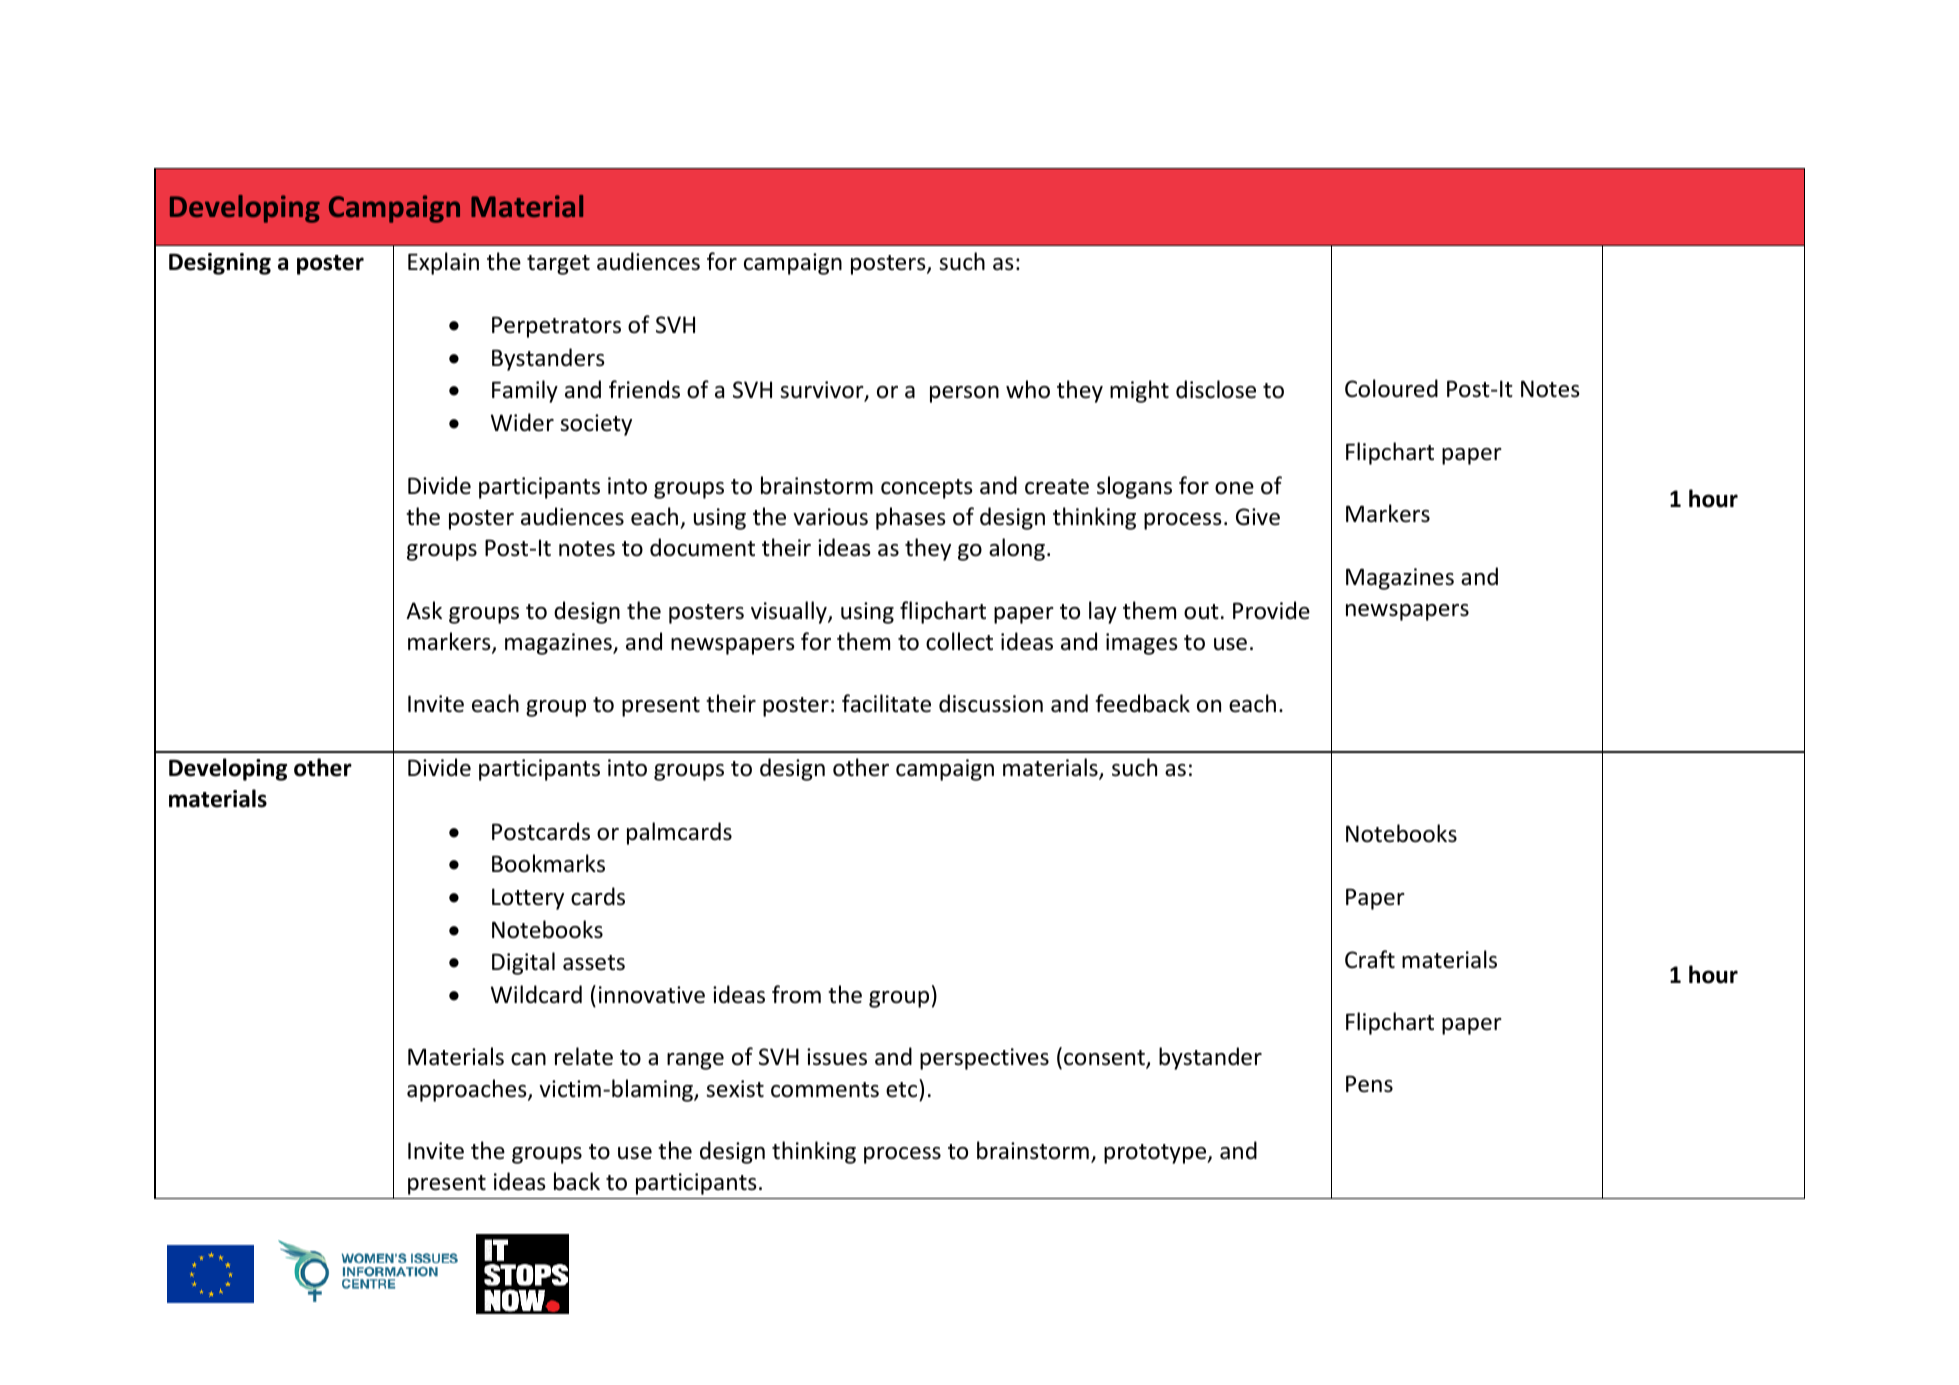 This screenshot has height=1385, width=1959. Describe the element at coordinates (1258, 517) in the screenshot. I see `Give` at that location.
